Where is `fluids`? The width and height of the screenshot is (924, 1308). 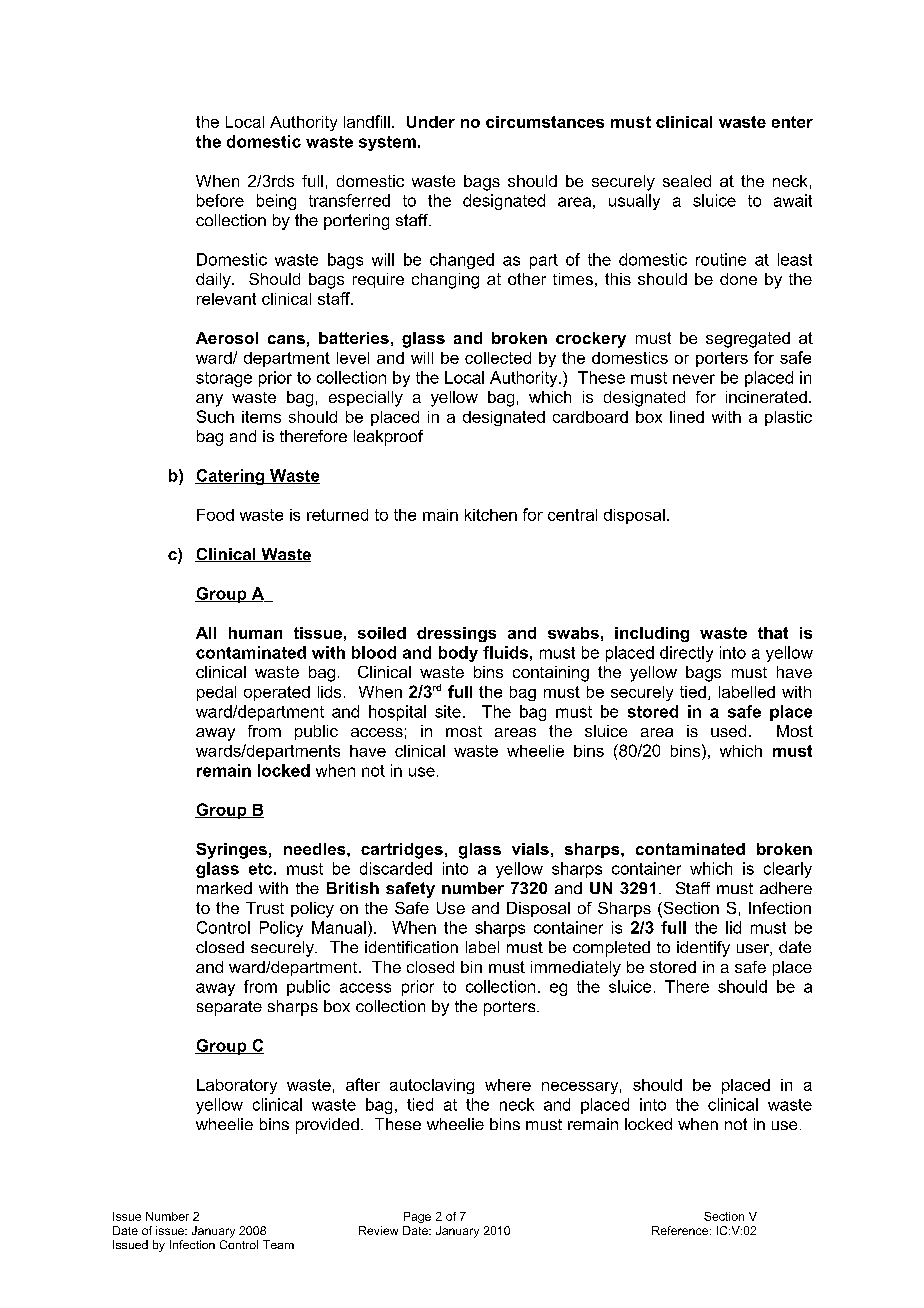 fluids is located at coordinates (505, 652).
